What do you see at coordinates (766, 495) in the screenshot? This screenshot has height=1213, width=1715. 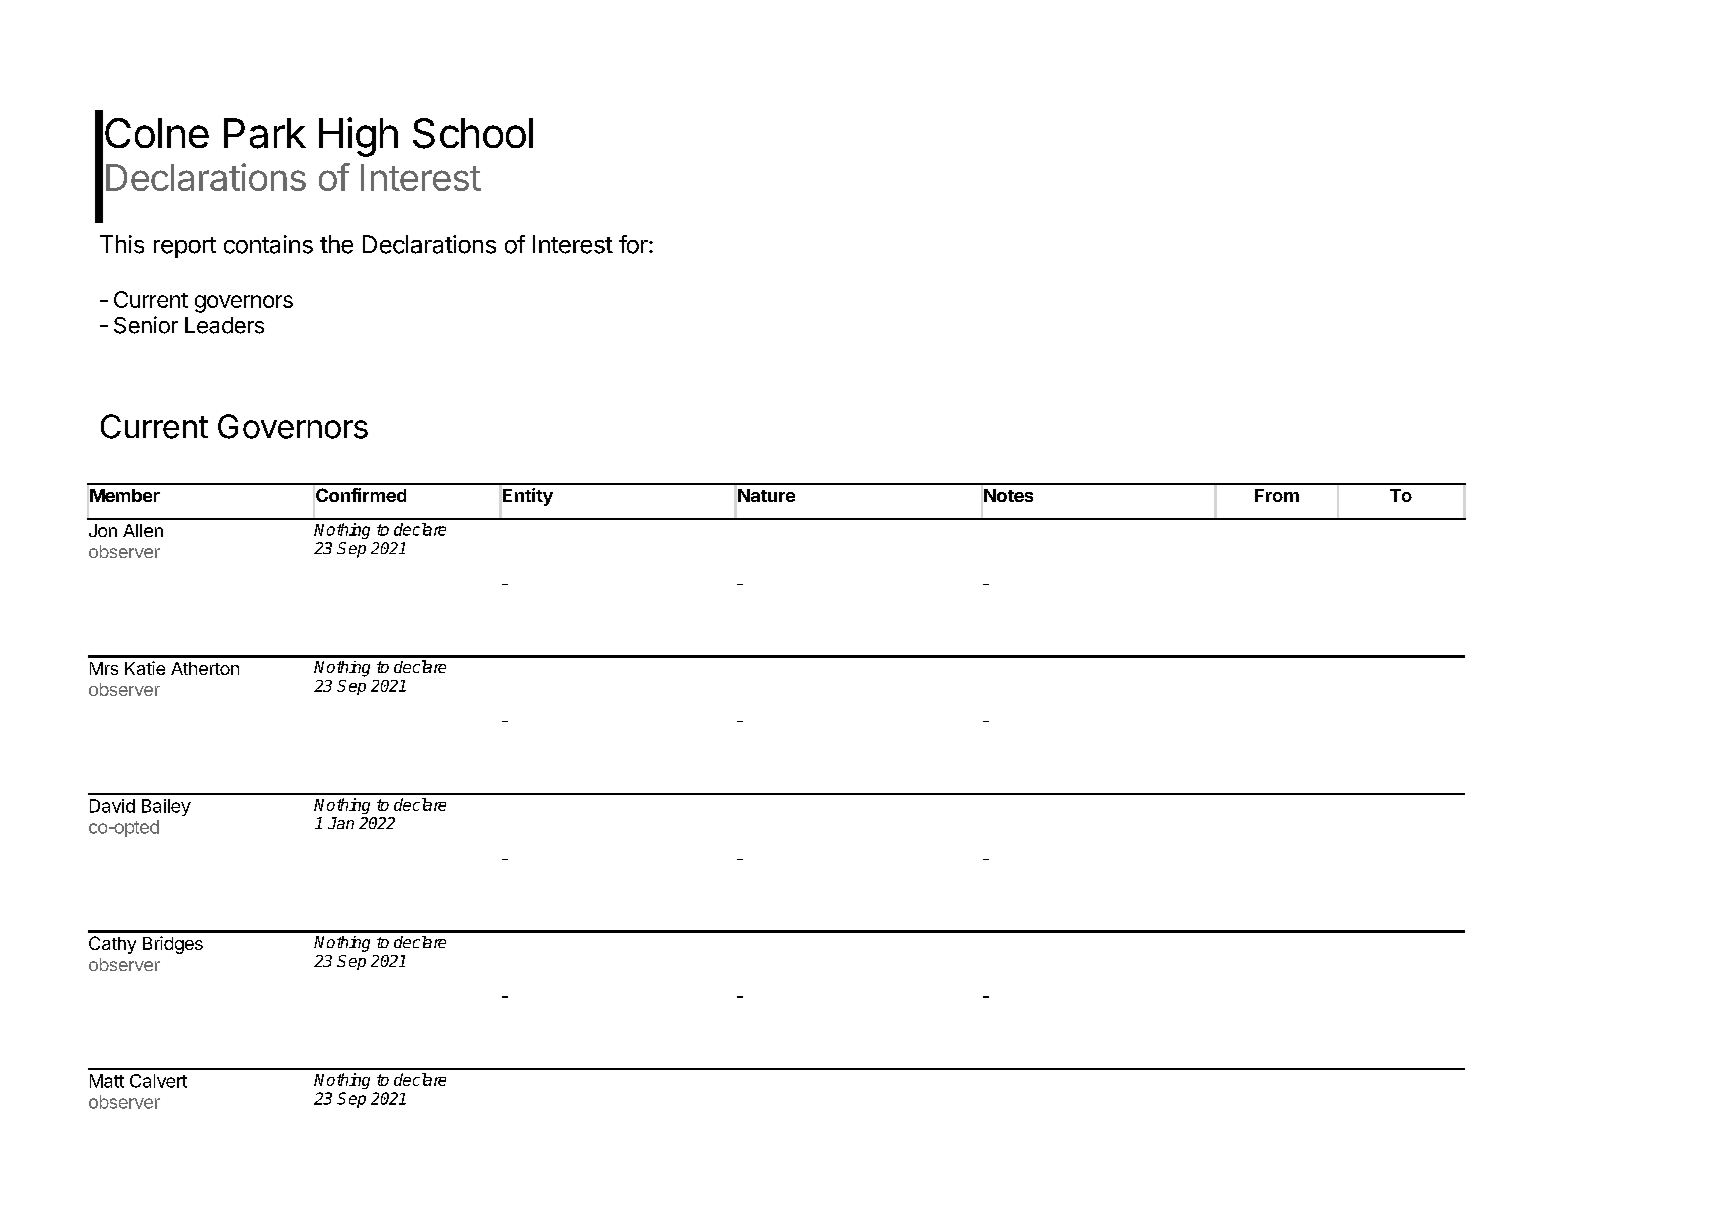 I see `Nature` at bounding box center [766, 495].
